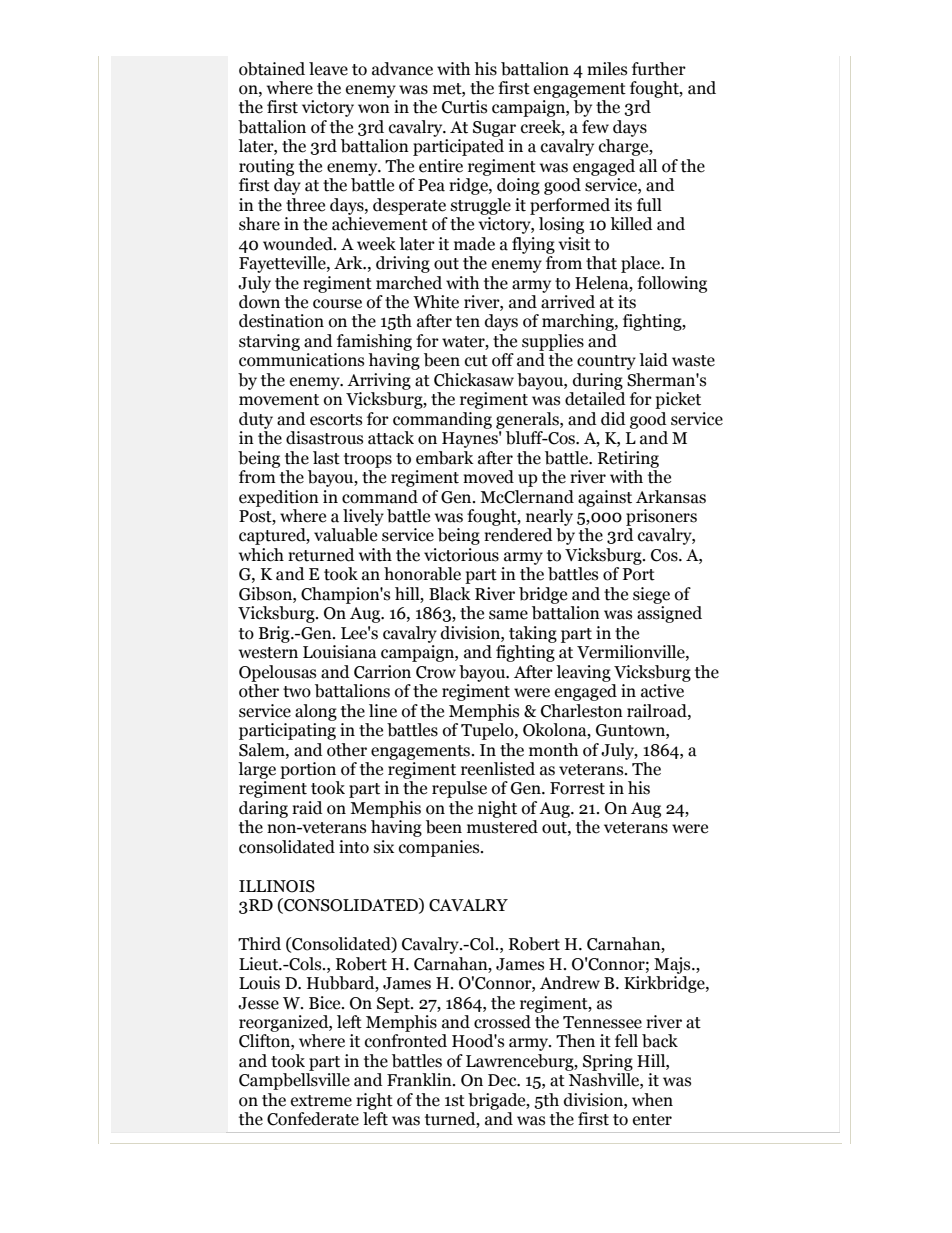 The width and height of the screenshot is (952, 1233). Describe the element at coordinates (570, 983) in the screenshot. I see `Andrew` at that location.
